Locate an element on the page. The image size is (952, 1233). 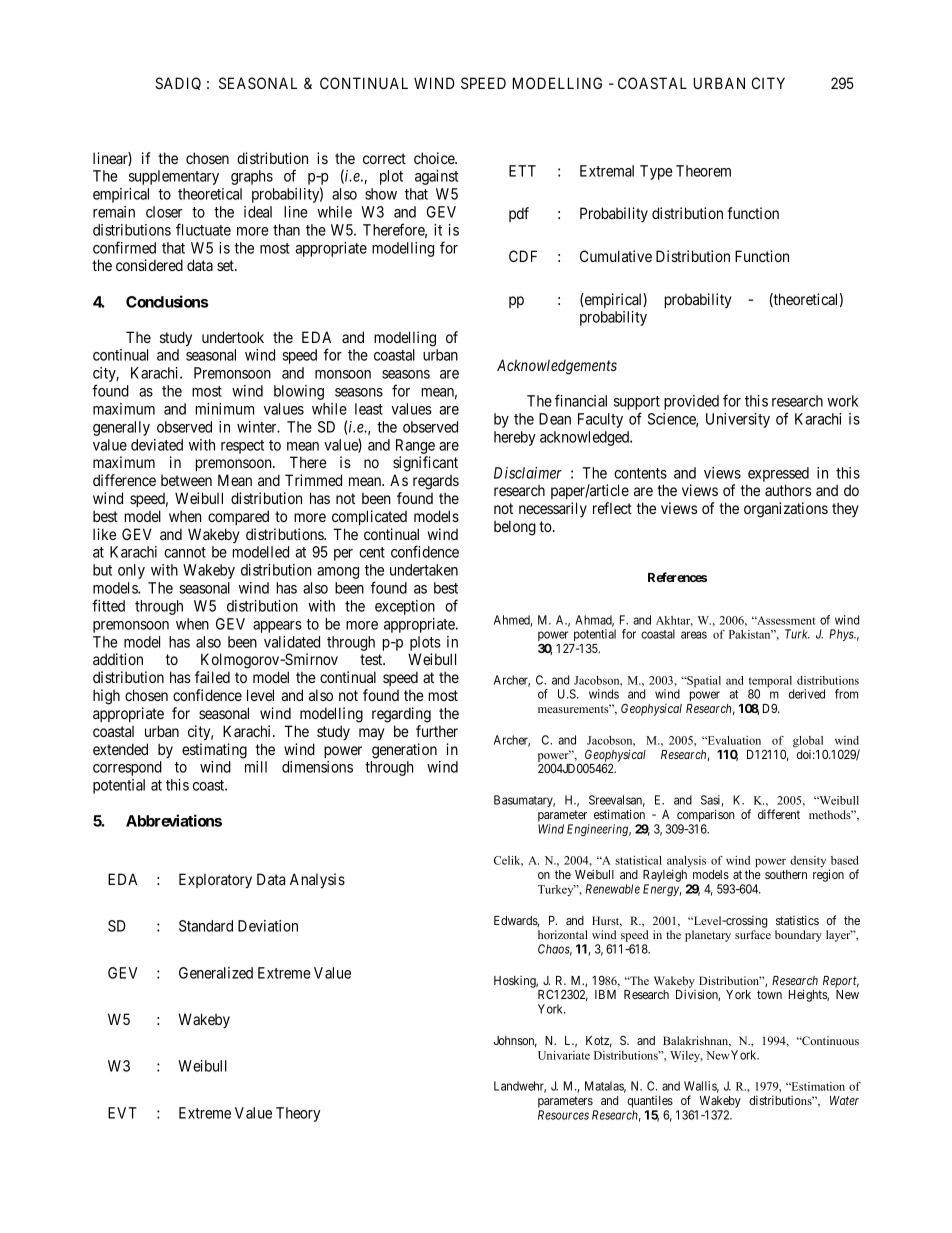
areas is located at coordinates (694, 635).
